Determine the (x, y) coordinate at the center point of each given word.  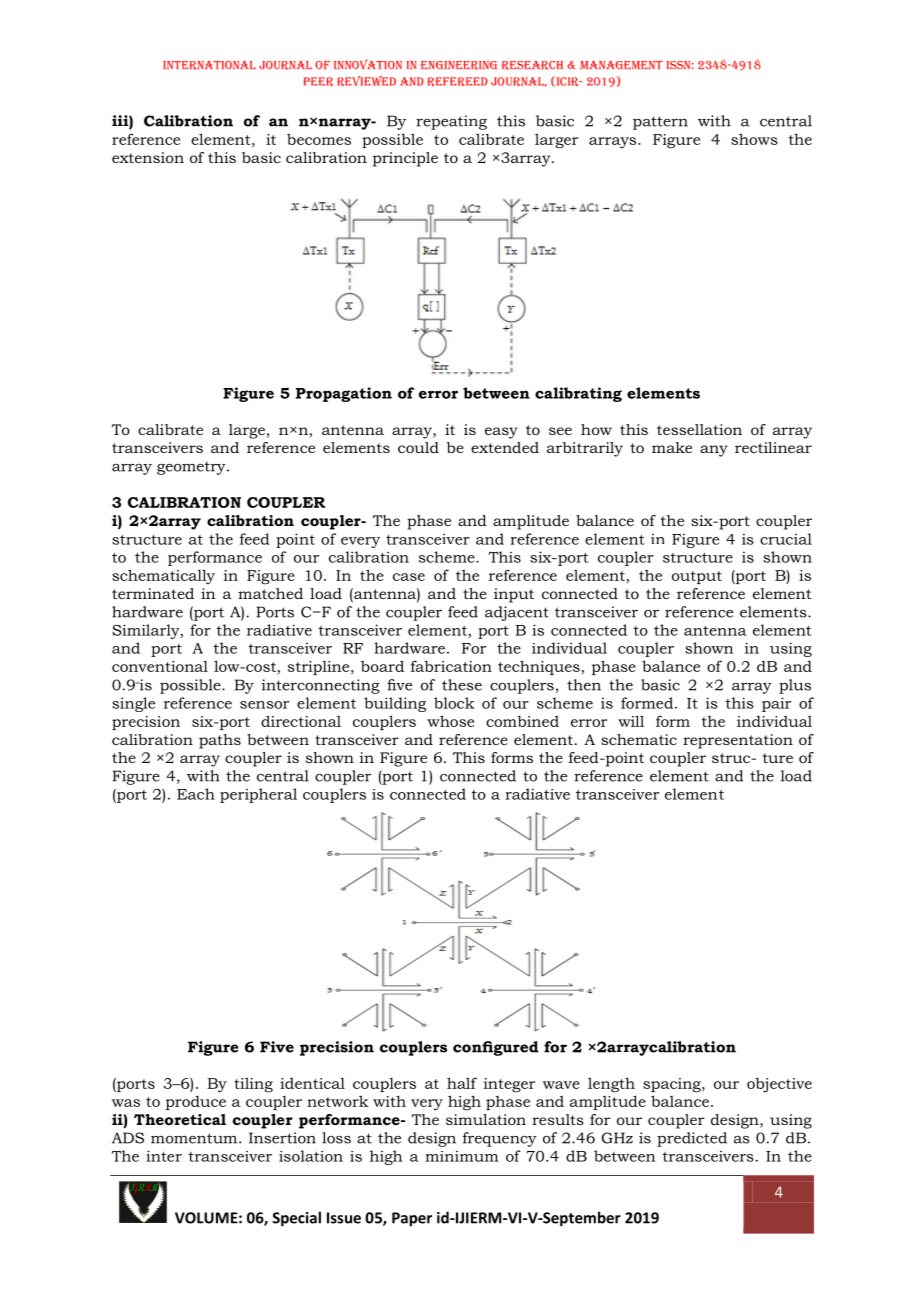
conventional (160, 666)
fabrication (451, 666)
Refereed (457, 81)
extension (148, 157)
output (697, 577)
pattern (660, 123)
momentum (195, 1138)
